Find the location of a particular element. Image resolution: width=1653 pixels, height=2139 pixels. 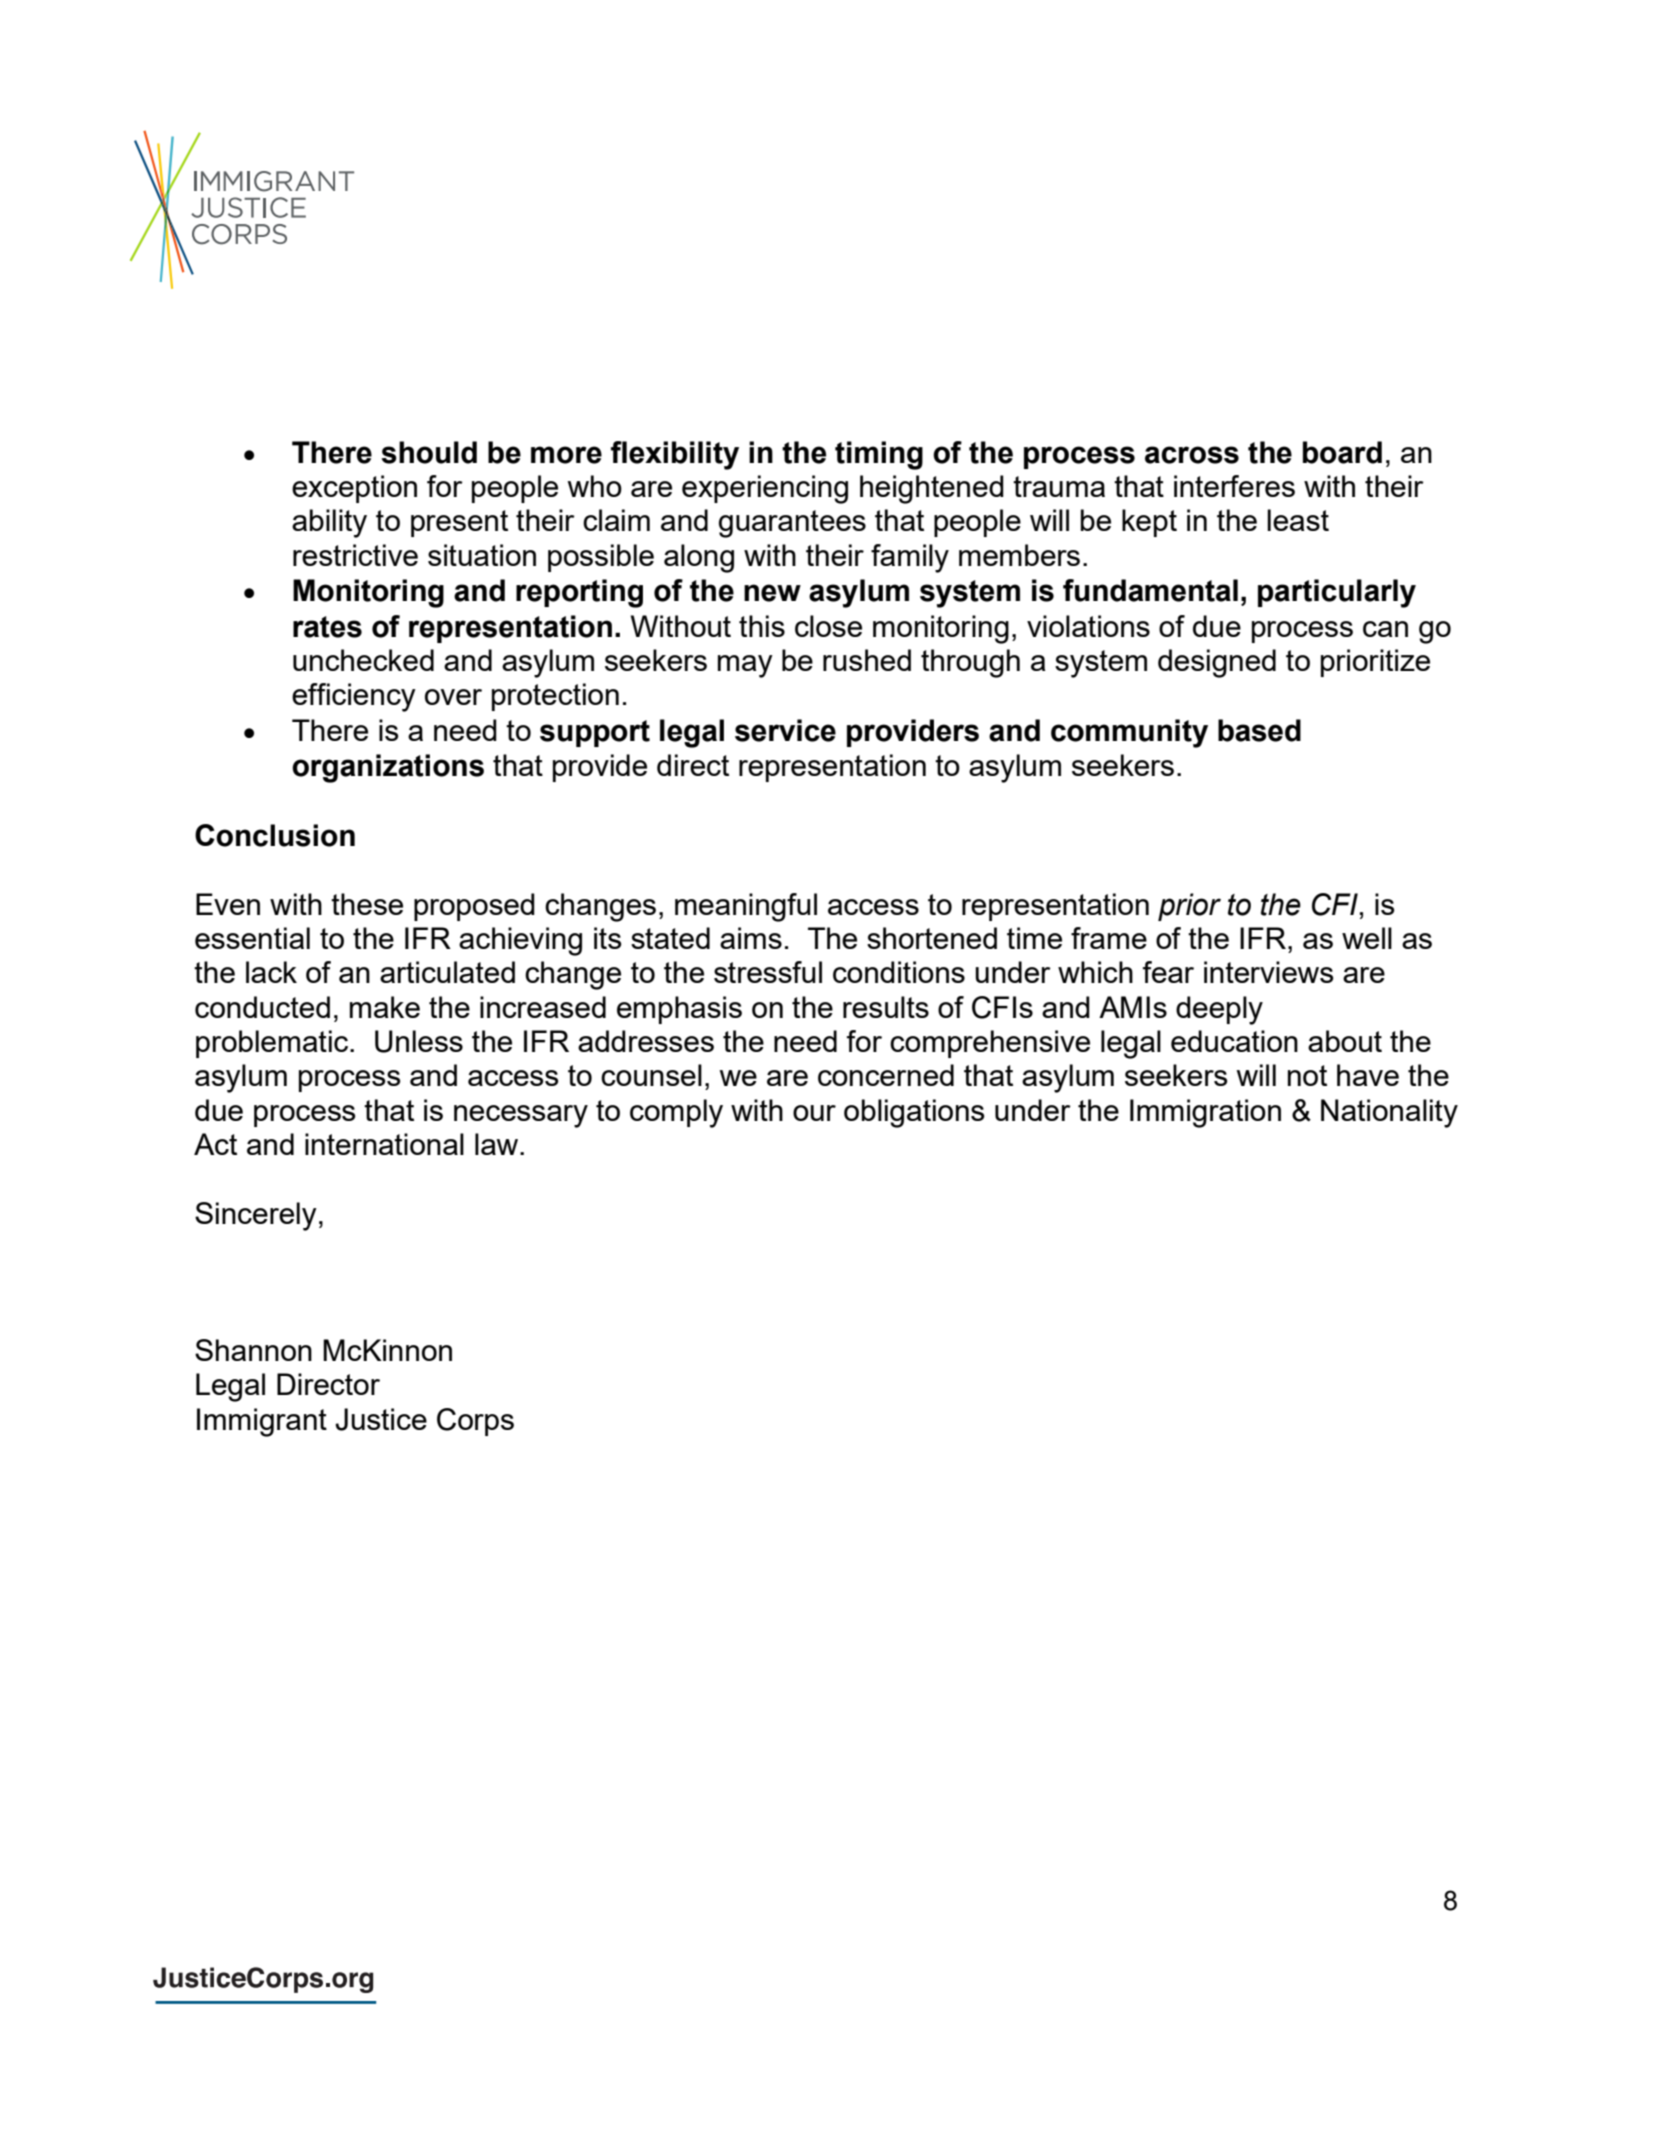

Unless is located at coordinates (419, 1041).
